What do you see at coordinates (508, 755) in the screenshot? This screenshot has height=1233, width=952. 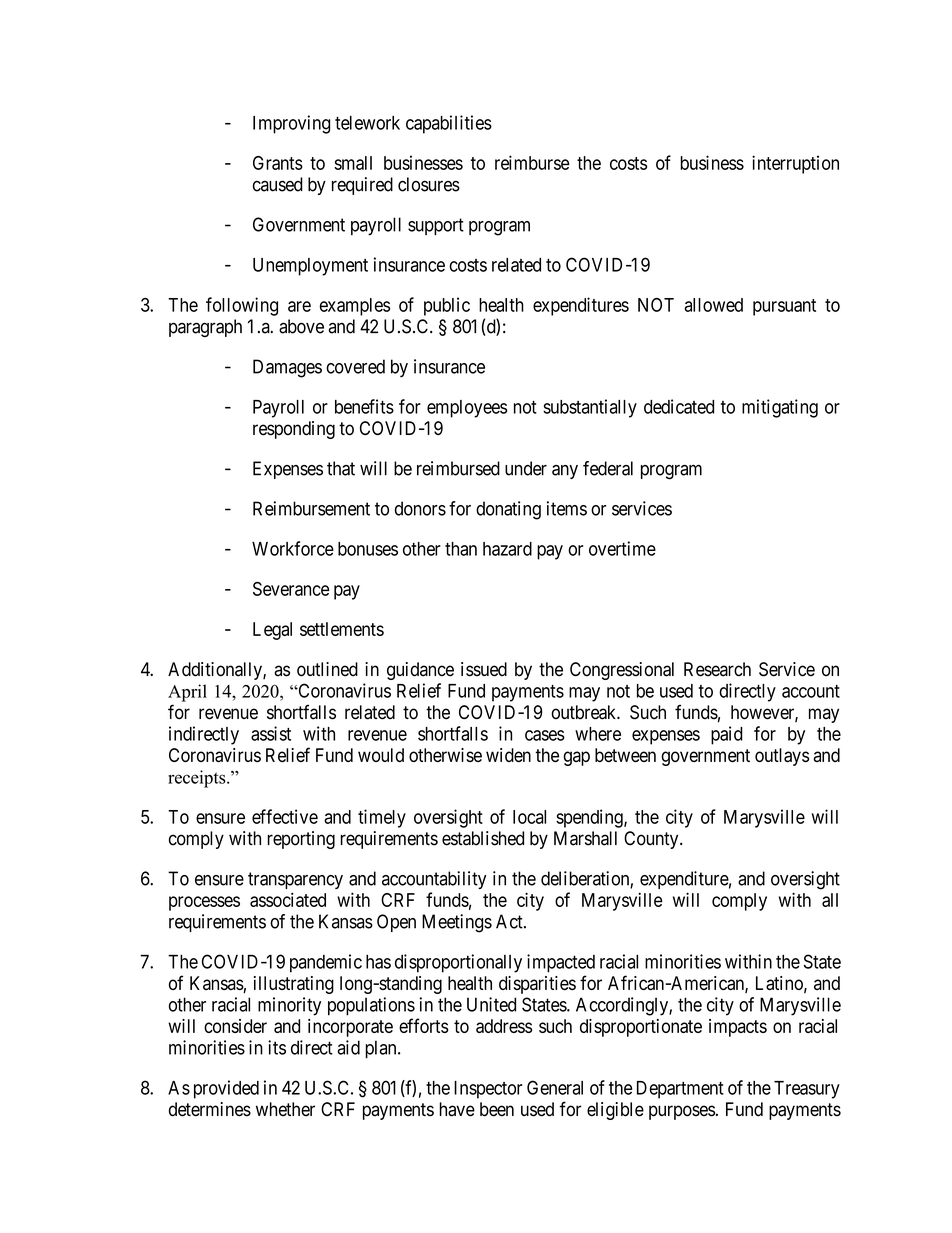 I see `widen` at bounding box center [508, 755].
